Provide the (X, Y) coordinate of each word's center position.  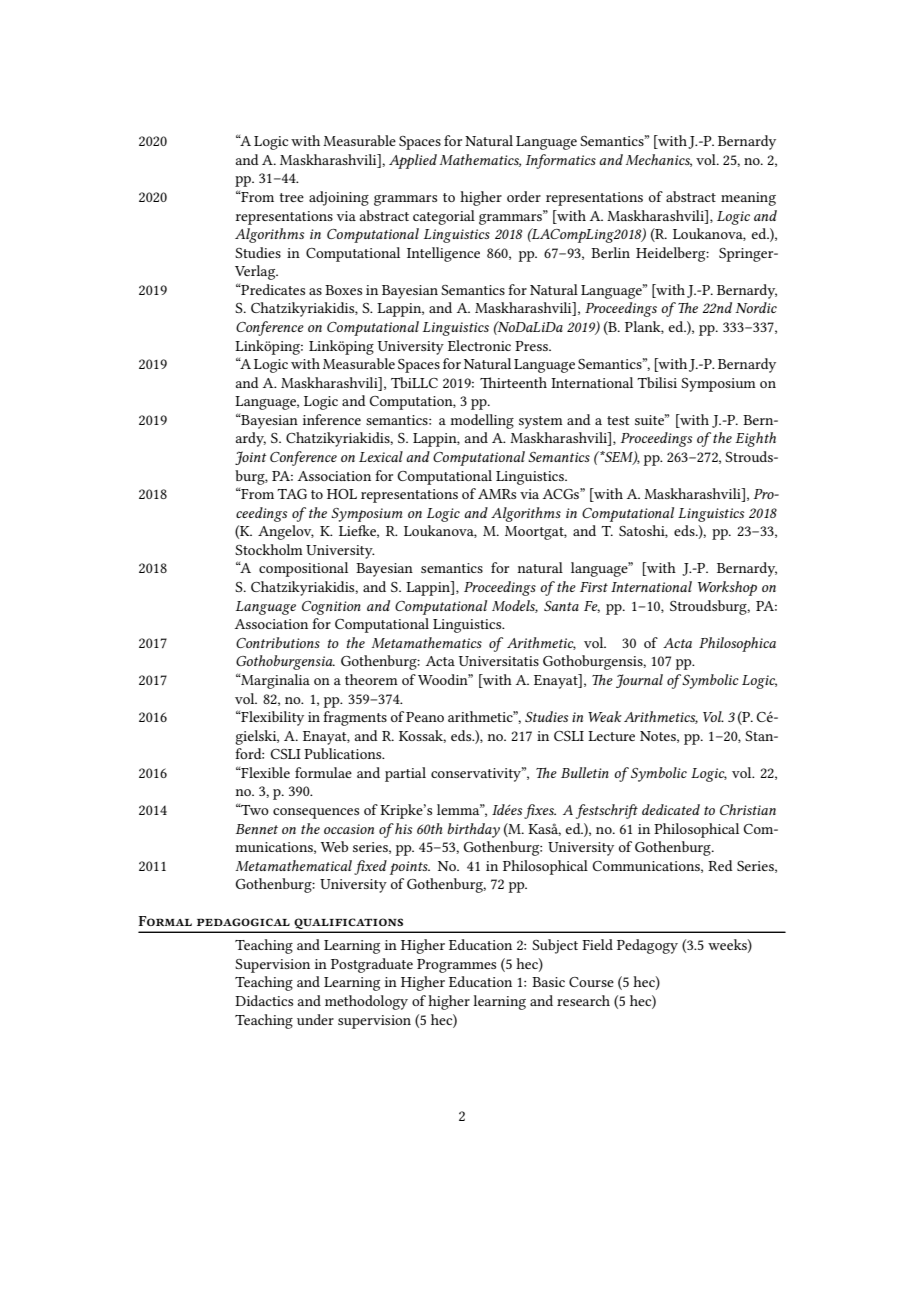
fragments (355, 718)
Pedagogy (647, 946)
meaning (748, 199)
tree (291, 197)
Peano (425, 717)
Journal (639, 681)
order (524, 196)
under (315, 1019)
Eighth (755, 439)
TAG (292, 494)
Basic (548, 982)
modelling (482, 421)
